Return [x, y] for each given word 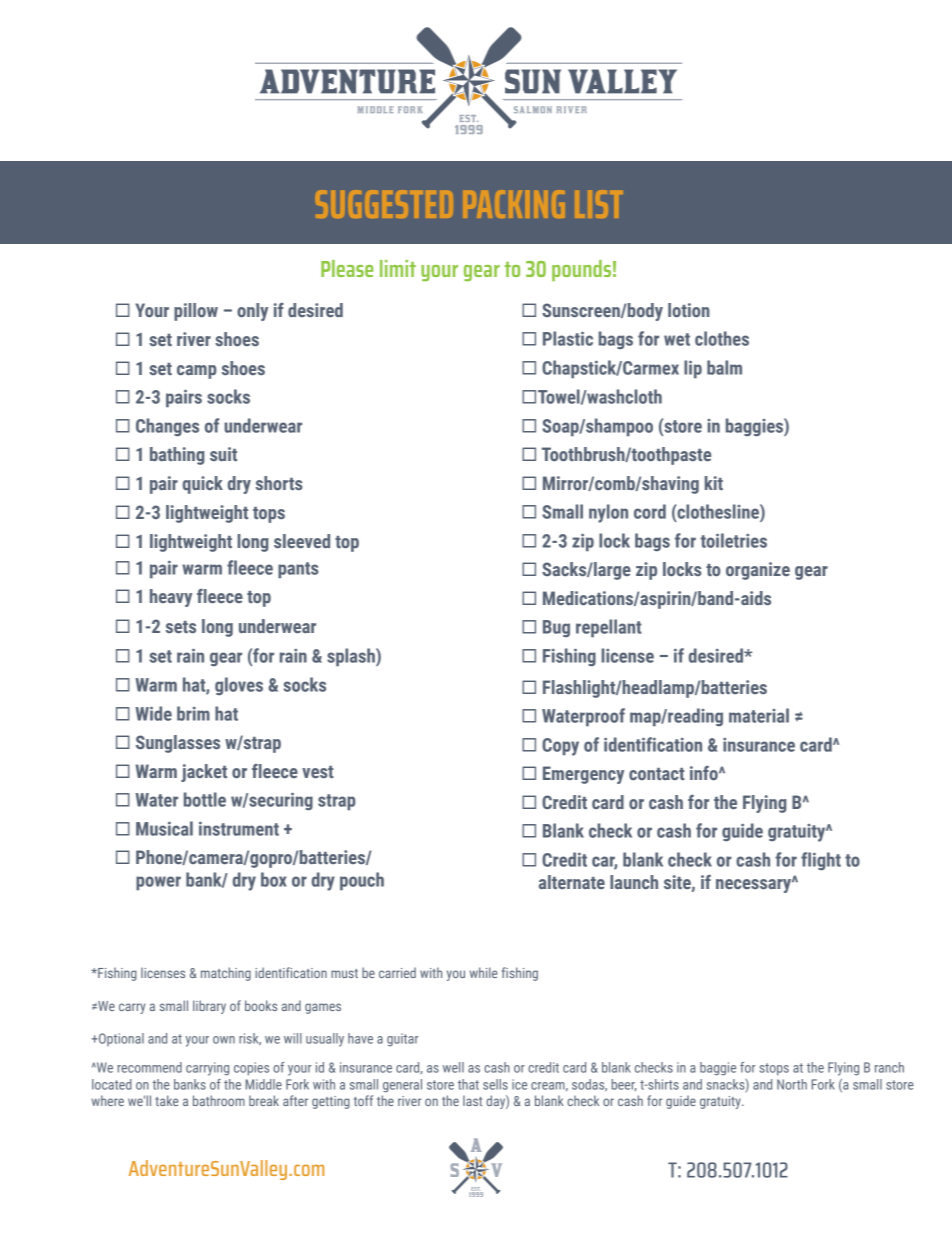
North [792, 1084]
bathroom [219, 1100]
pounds [581, 270]
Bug [556, 628]
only [252, 312]
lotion [688, 310]
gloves [239, 686]
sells [495, 1084]
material [759, 715]
